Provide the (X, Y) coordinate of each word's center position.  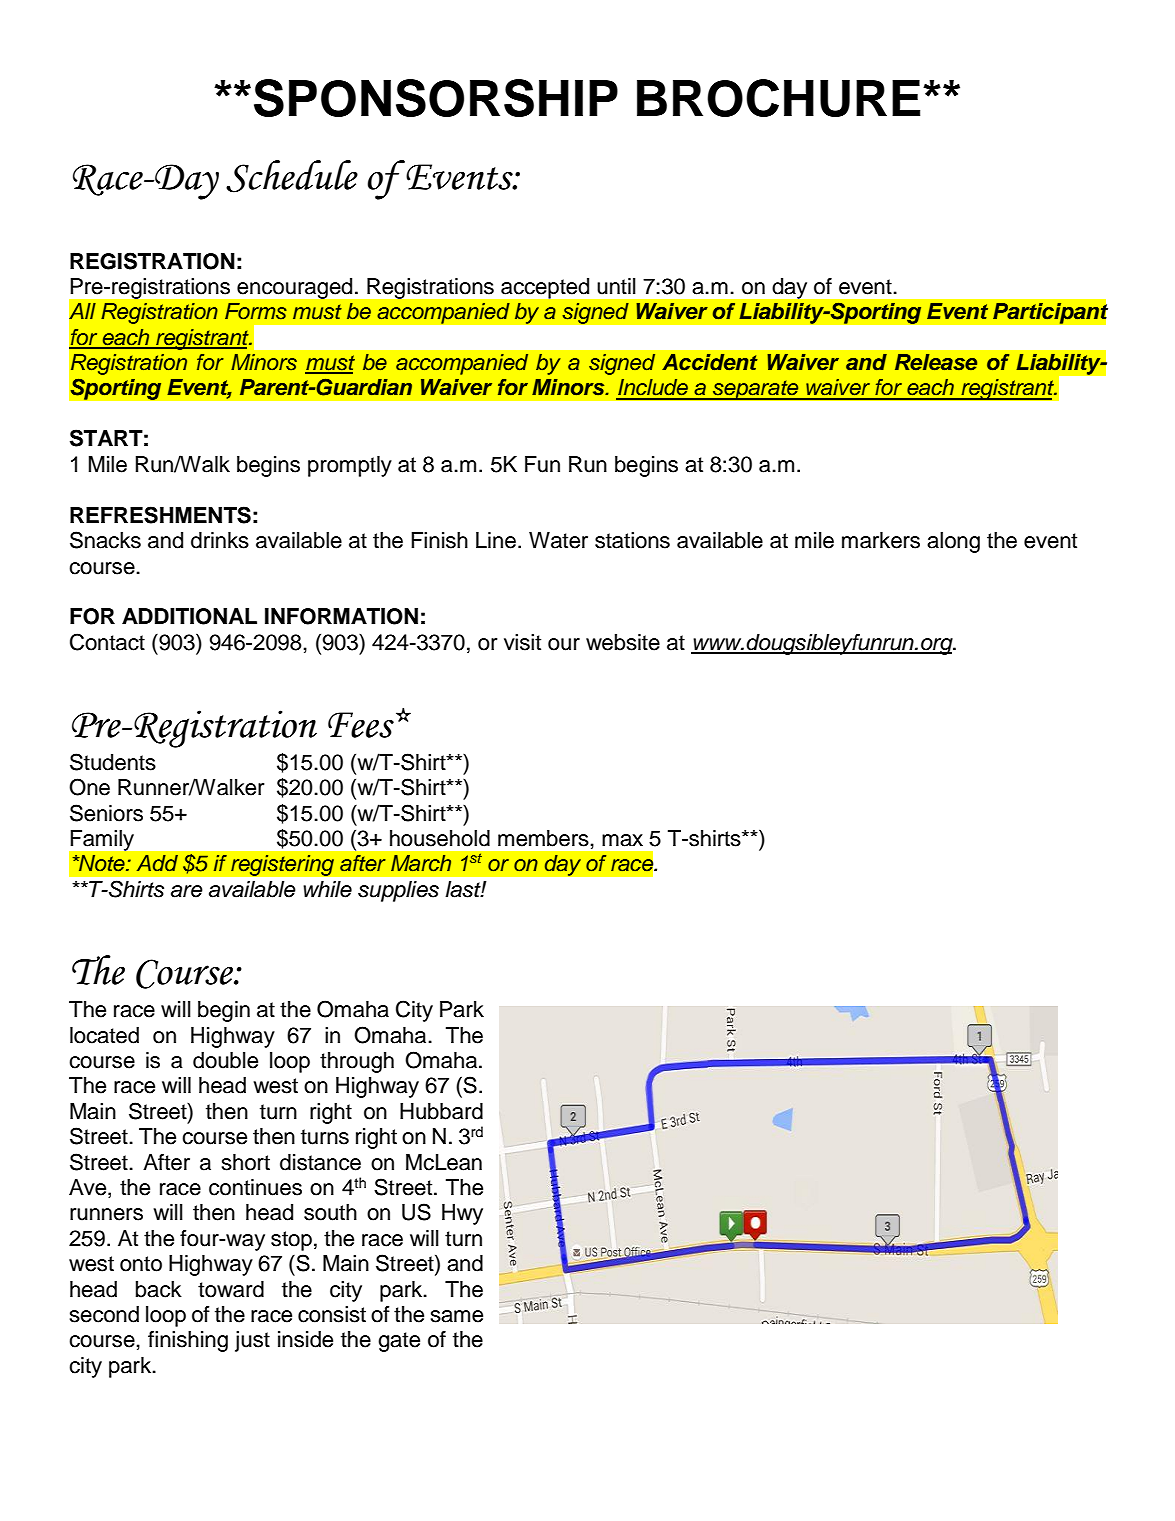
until (616, 286)
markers (881, 540)
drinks (220, 540)
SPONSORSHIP (436, 98)
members (543, 838)
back (159, 1289)
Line (496, 540)
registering (282, 865)
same (457, 1316)
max (622, 840)
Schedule (292, 176)
